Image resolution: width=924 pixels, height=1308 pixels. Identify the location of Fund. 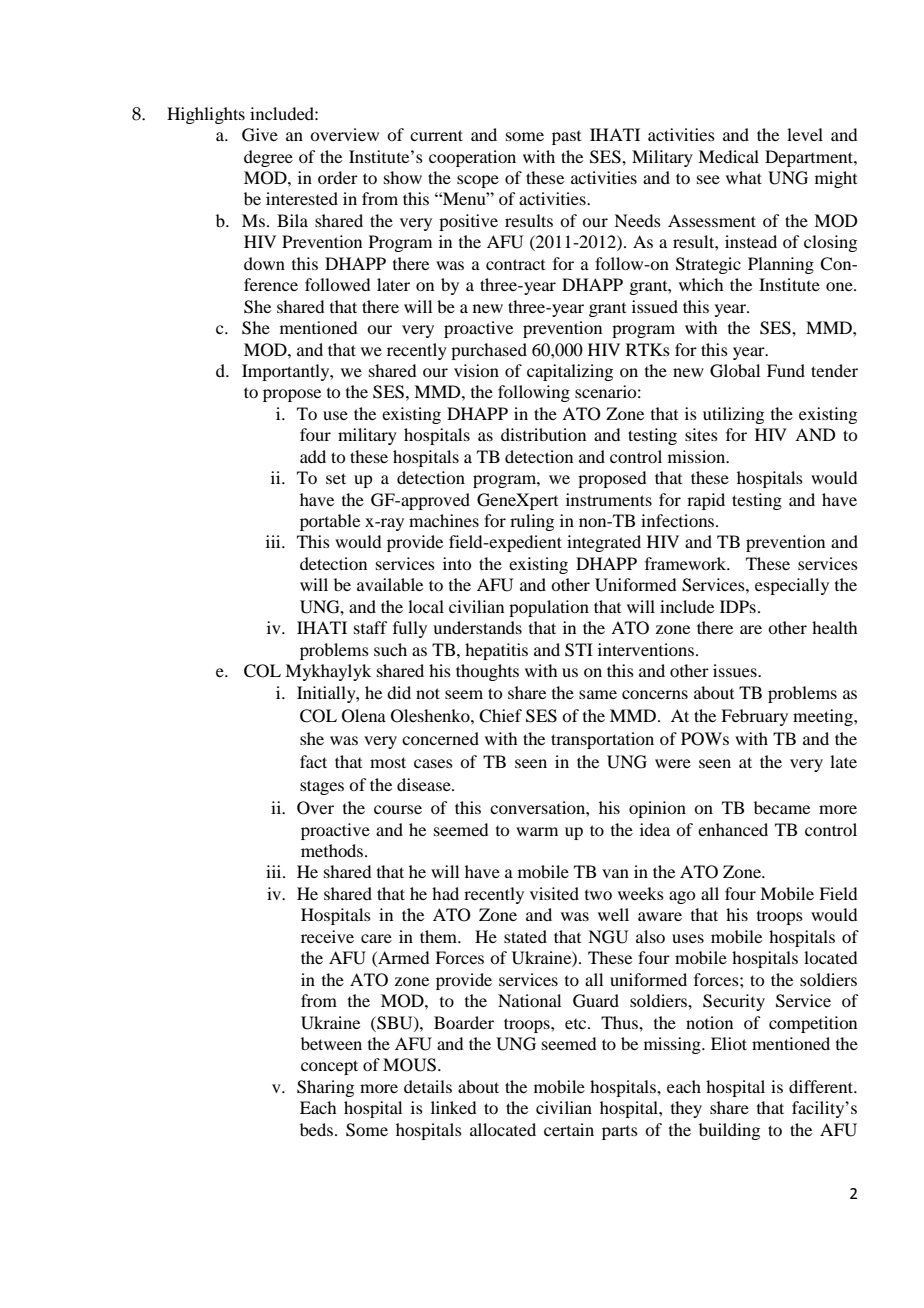
(786, 370).
